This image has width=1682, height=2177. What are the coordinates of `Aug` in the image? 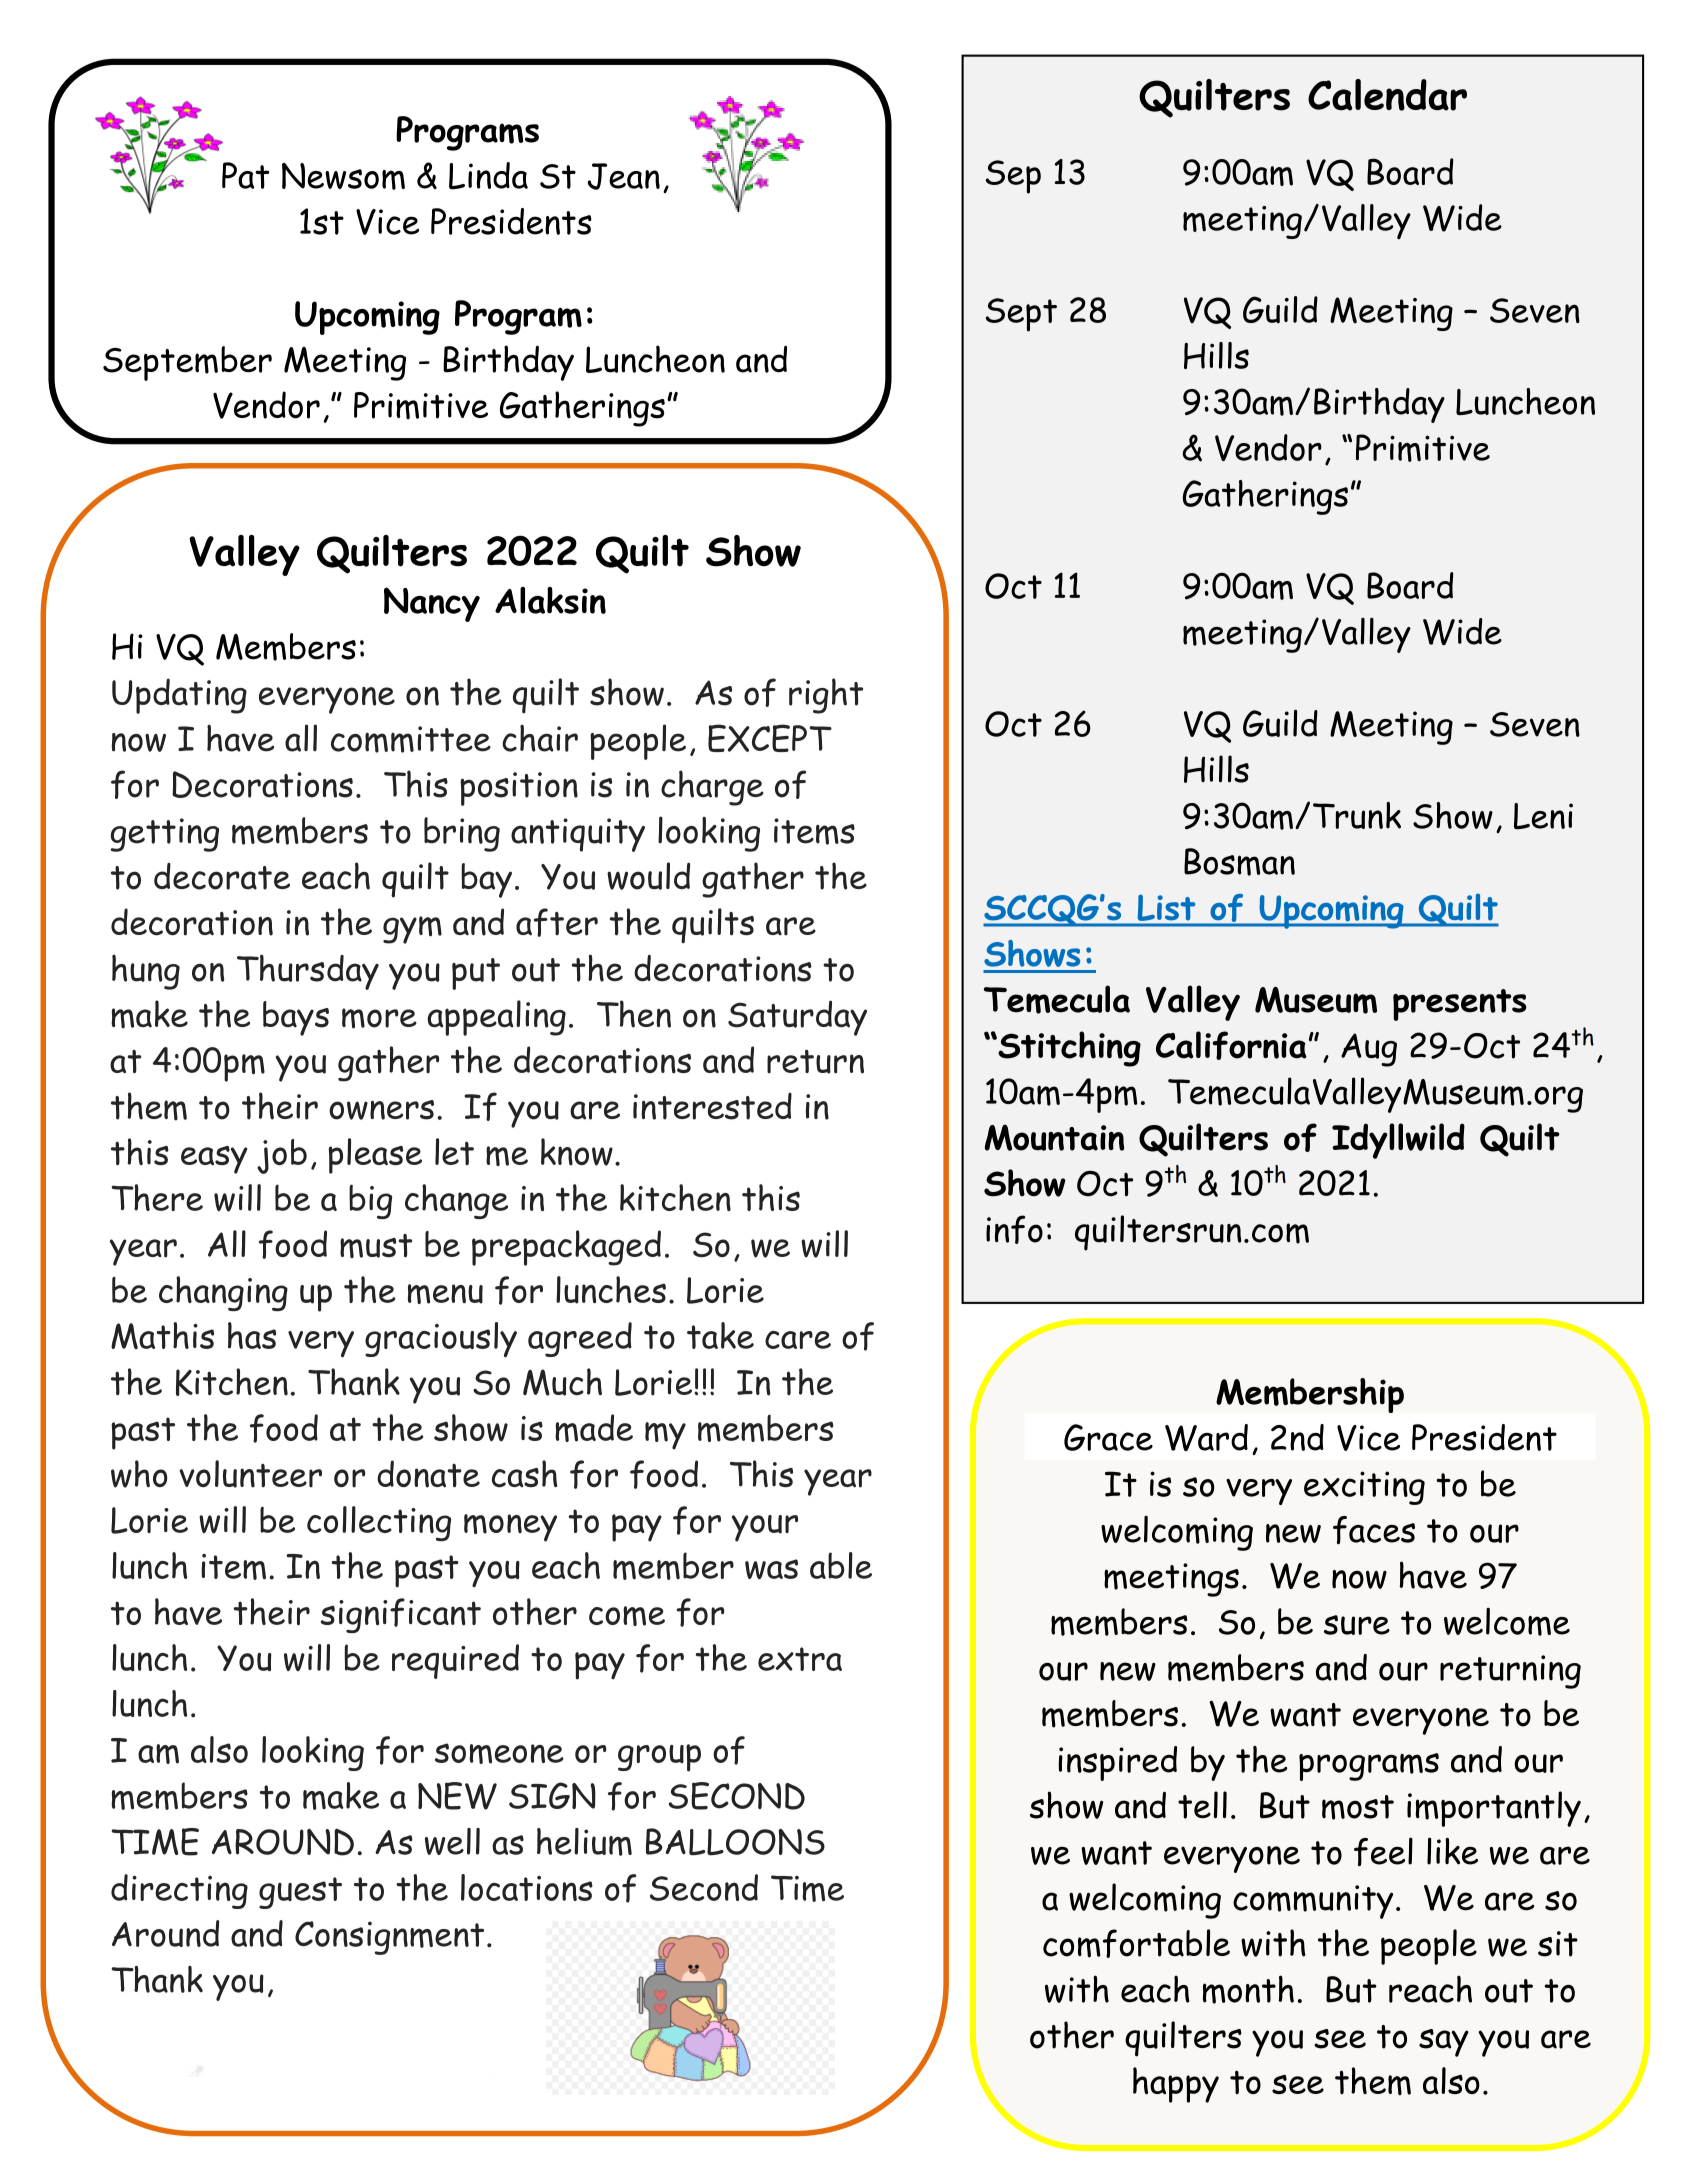 It's located at (1369, 1050).
